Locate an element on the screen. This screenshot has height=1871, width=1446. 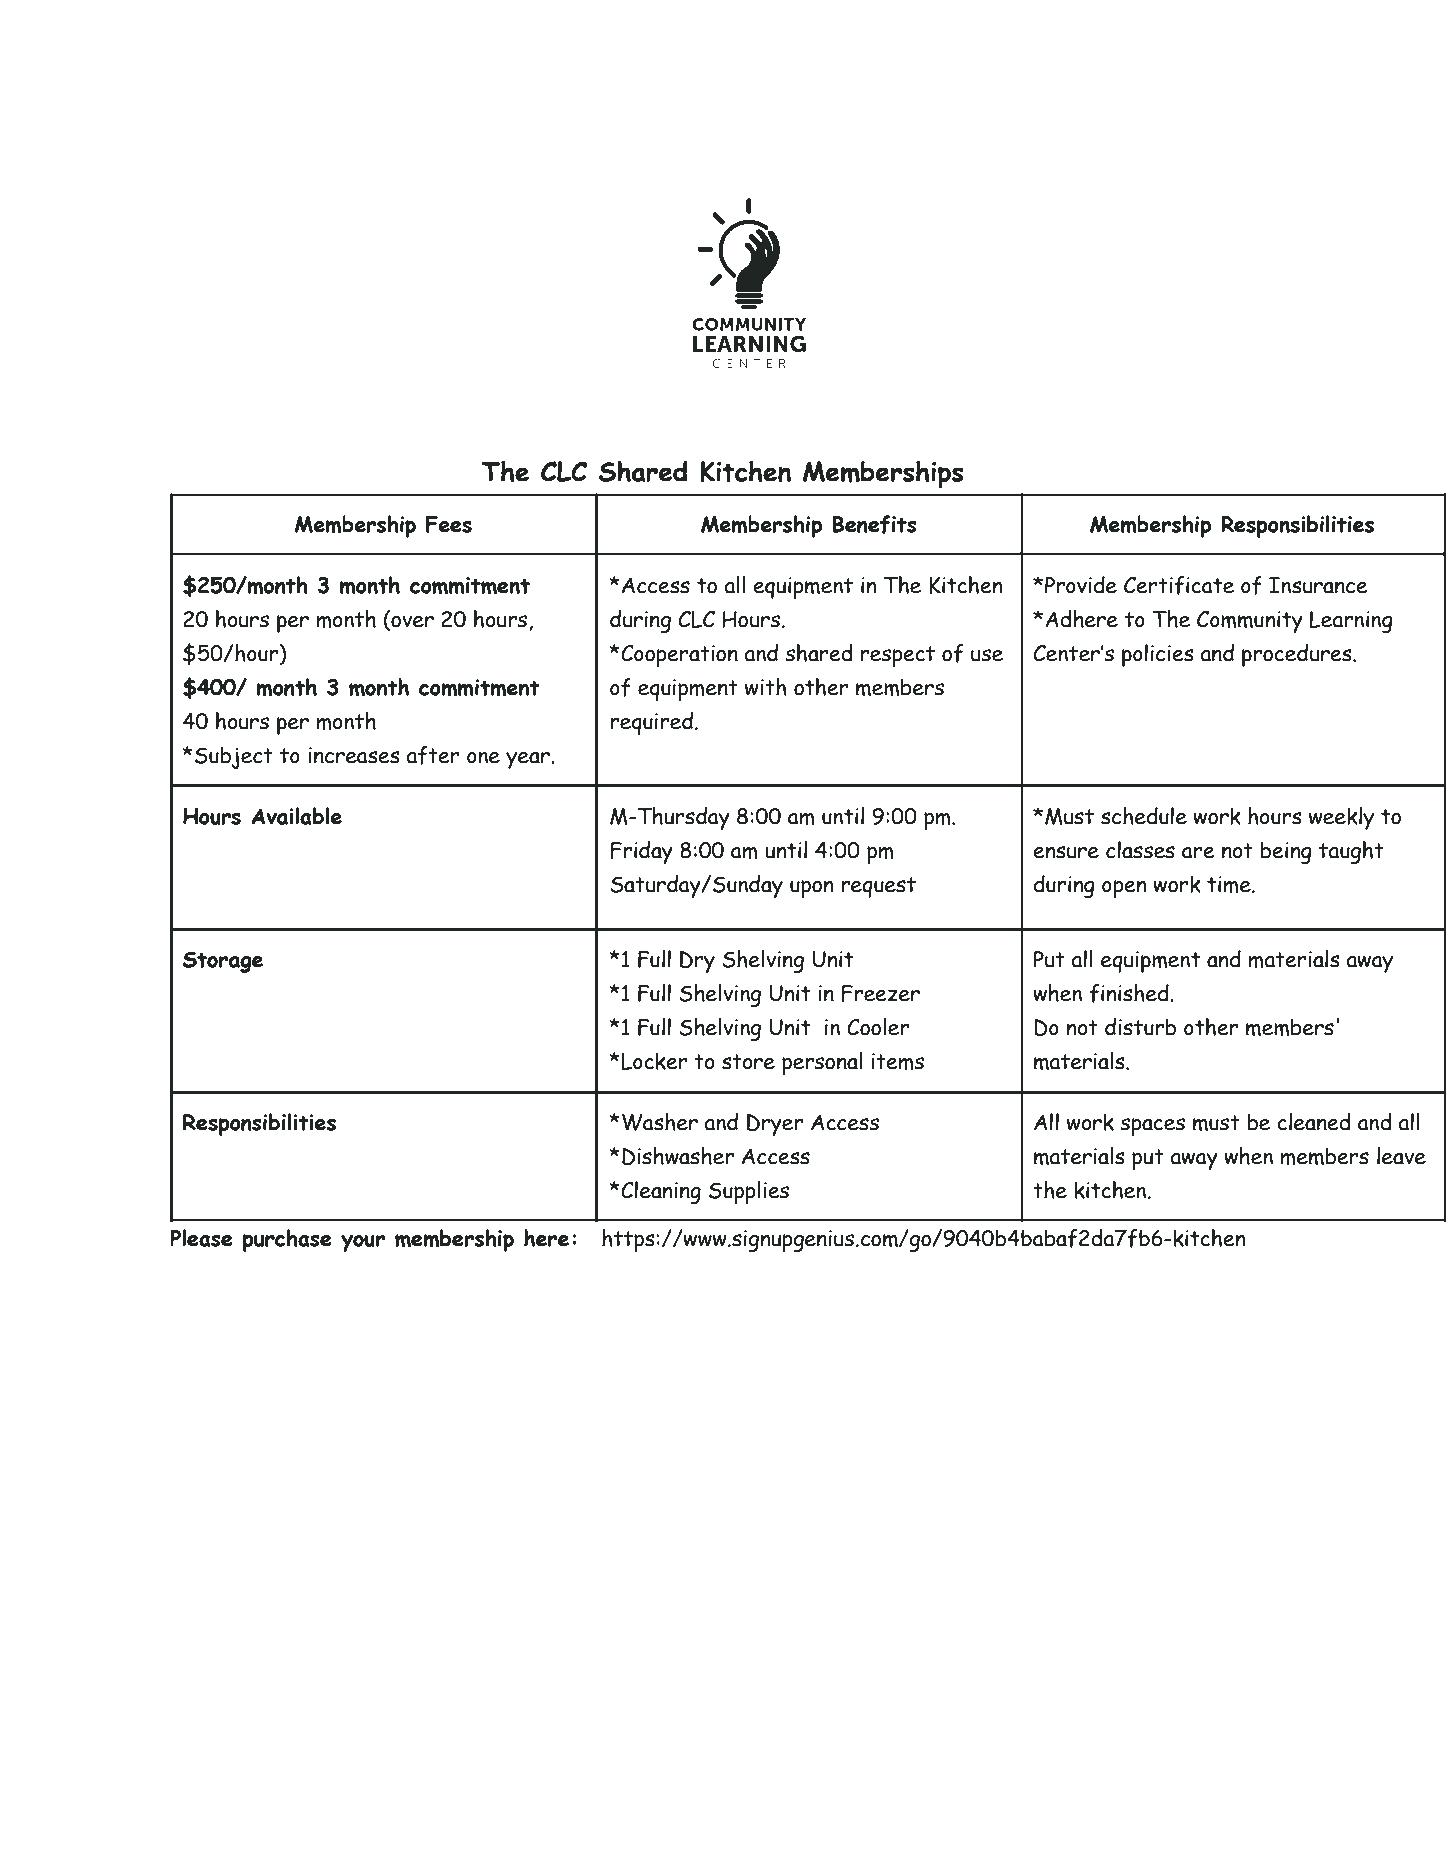
Insurance is located at coordinates (1318, 585).
